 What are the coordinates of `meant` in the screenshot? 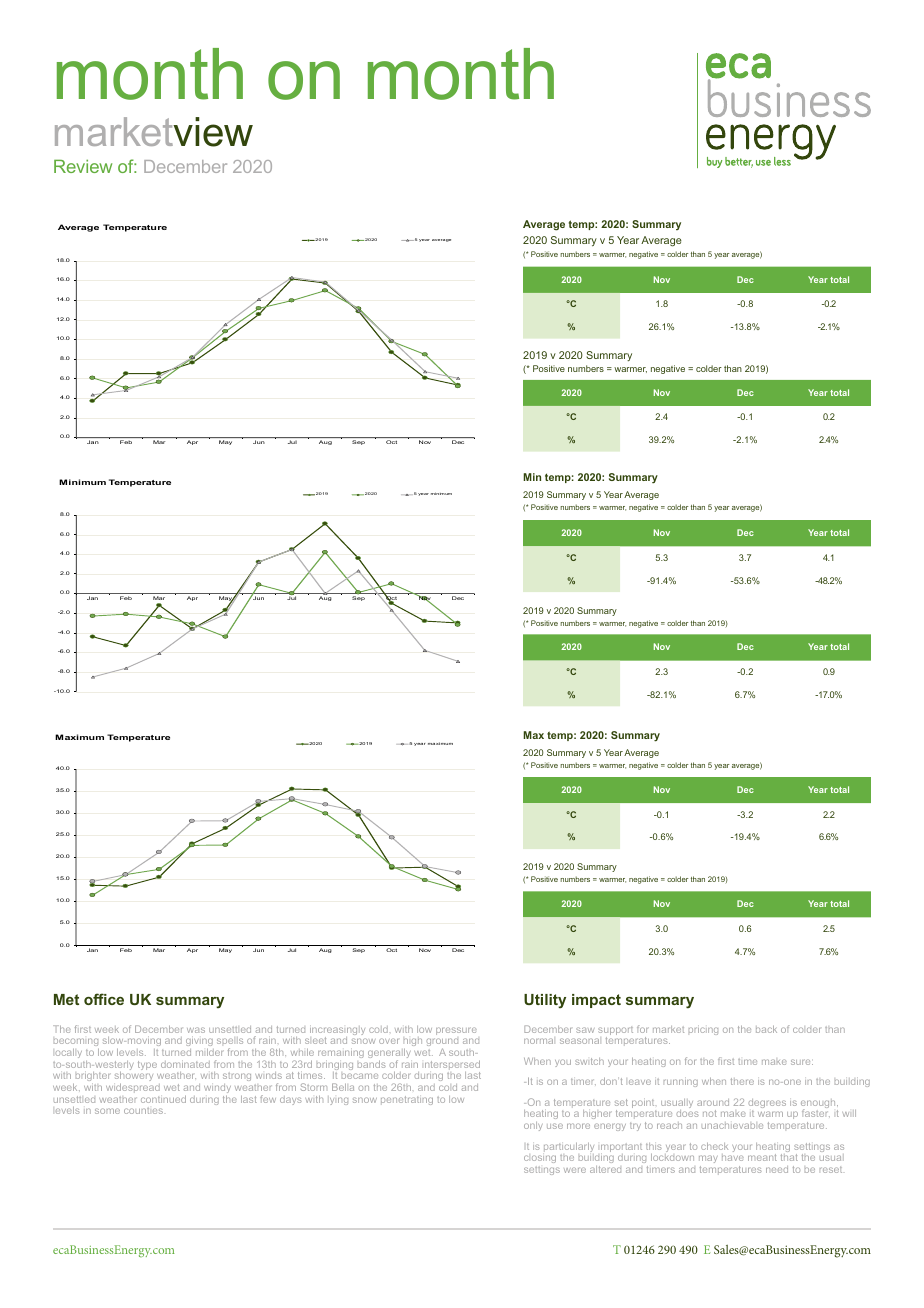 It's located at (762, 1157).
